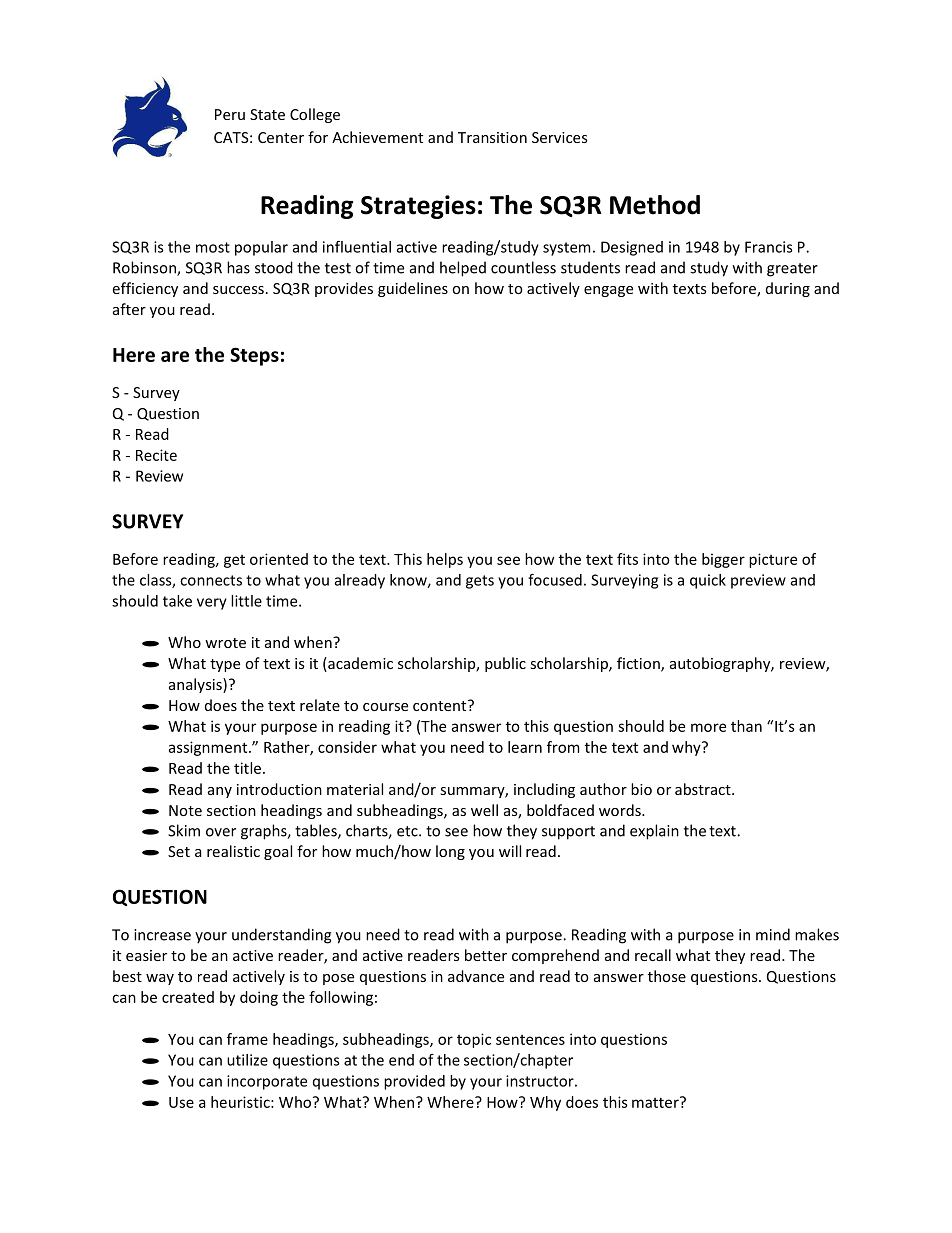 Image resolution: width=952 pixels, height=1233 pixels. I want to click on quick, so click(708, 581).
